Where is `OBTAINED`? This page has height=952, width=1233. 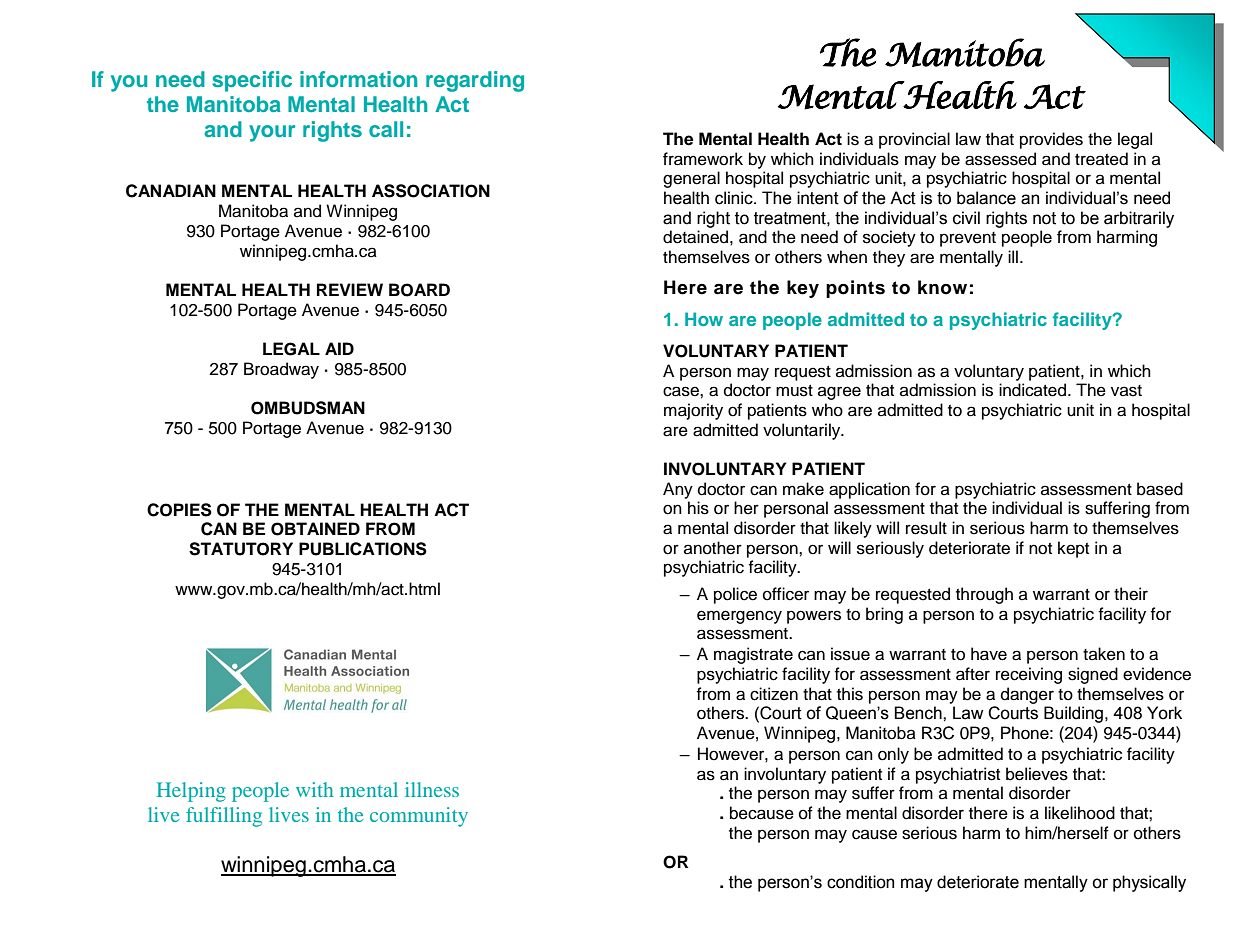 OBTAINED is located at coordinates (315, 529).
